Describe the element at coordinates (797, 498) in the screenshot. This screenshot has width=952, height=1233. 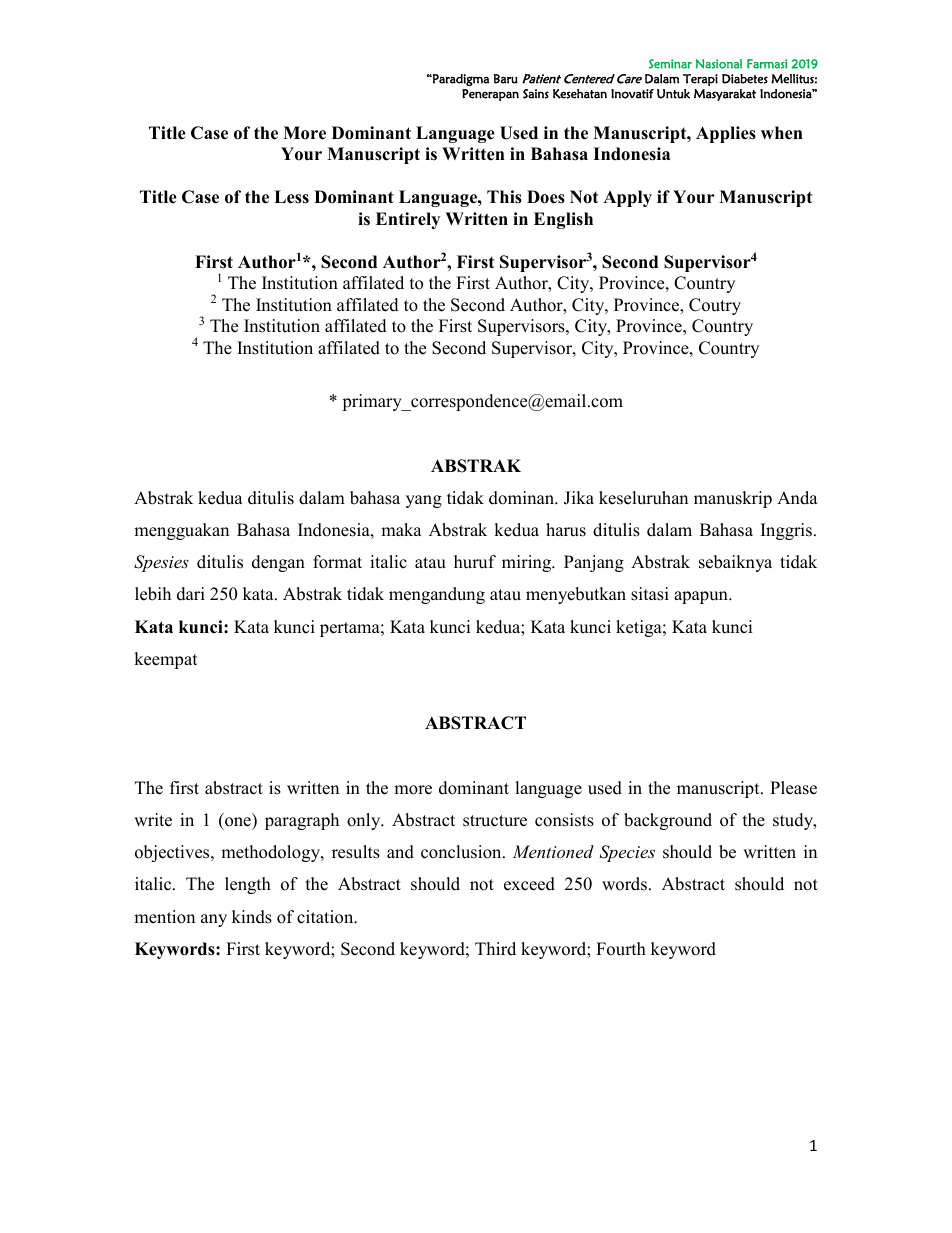
I see `Anda` at that location.
